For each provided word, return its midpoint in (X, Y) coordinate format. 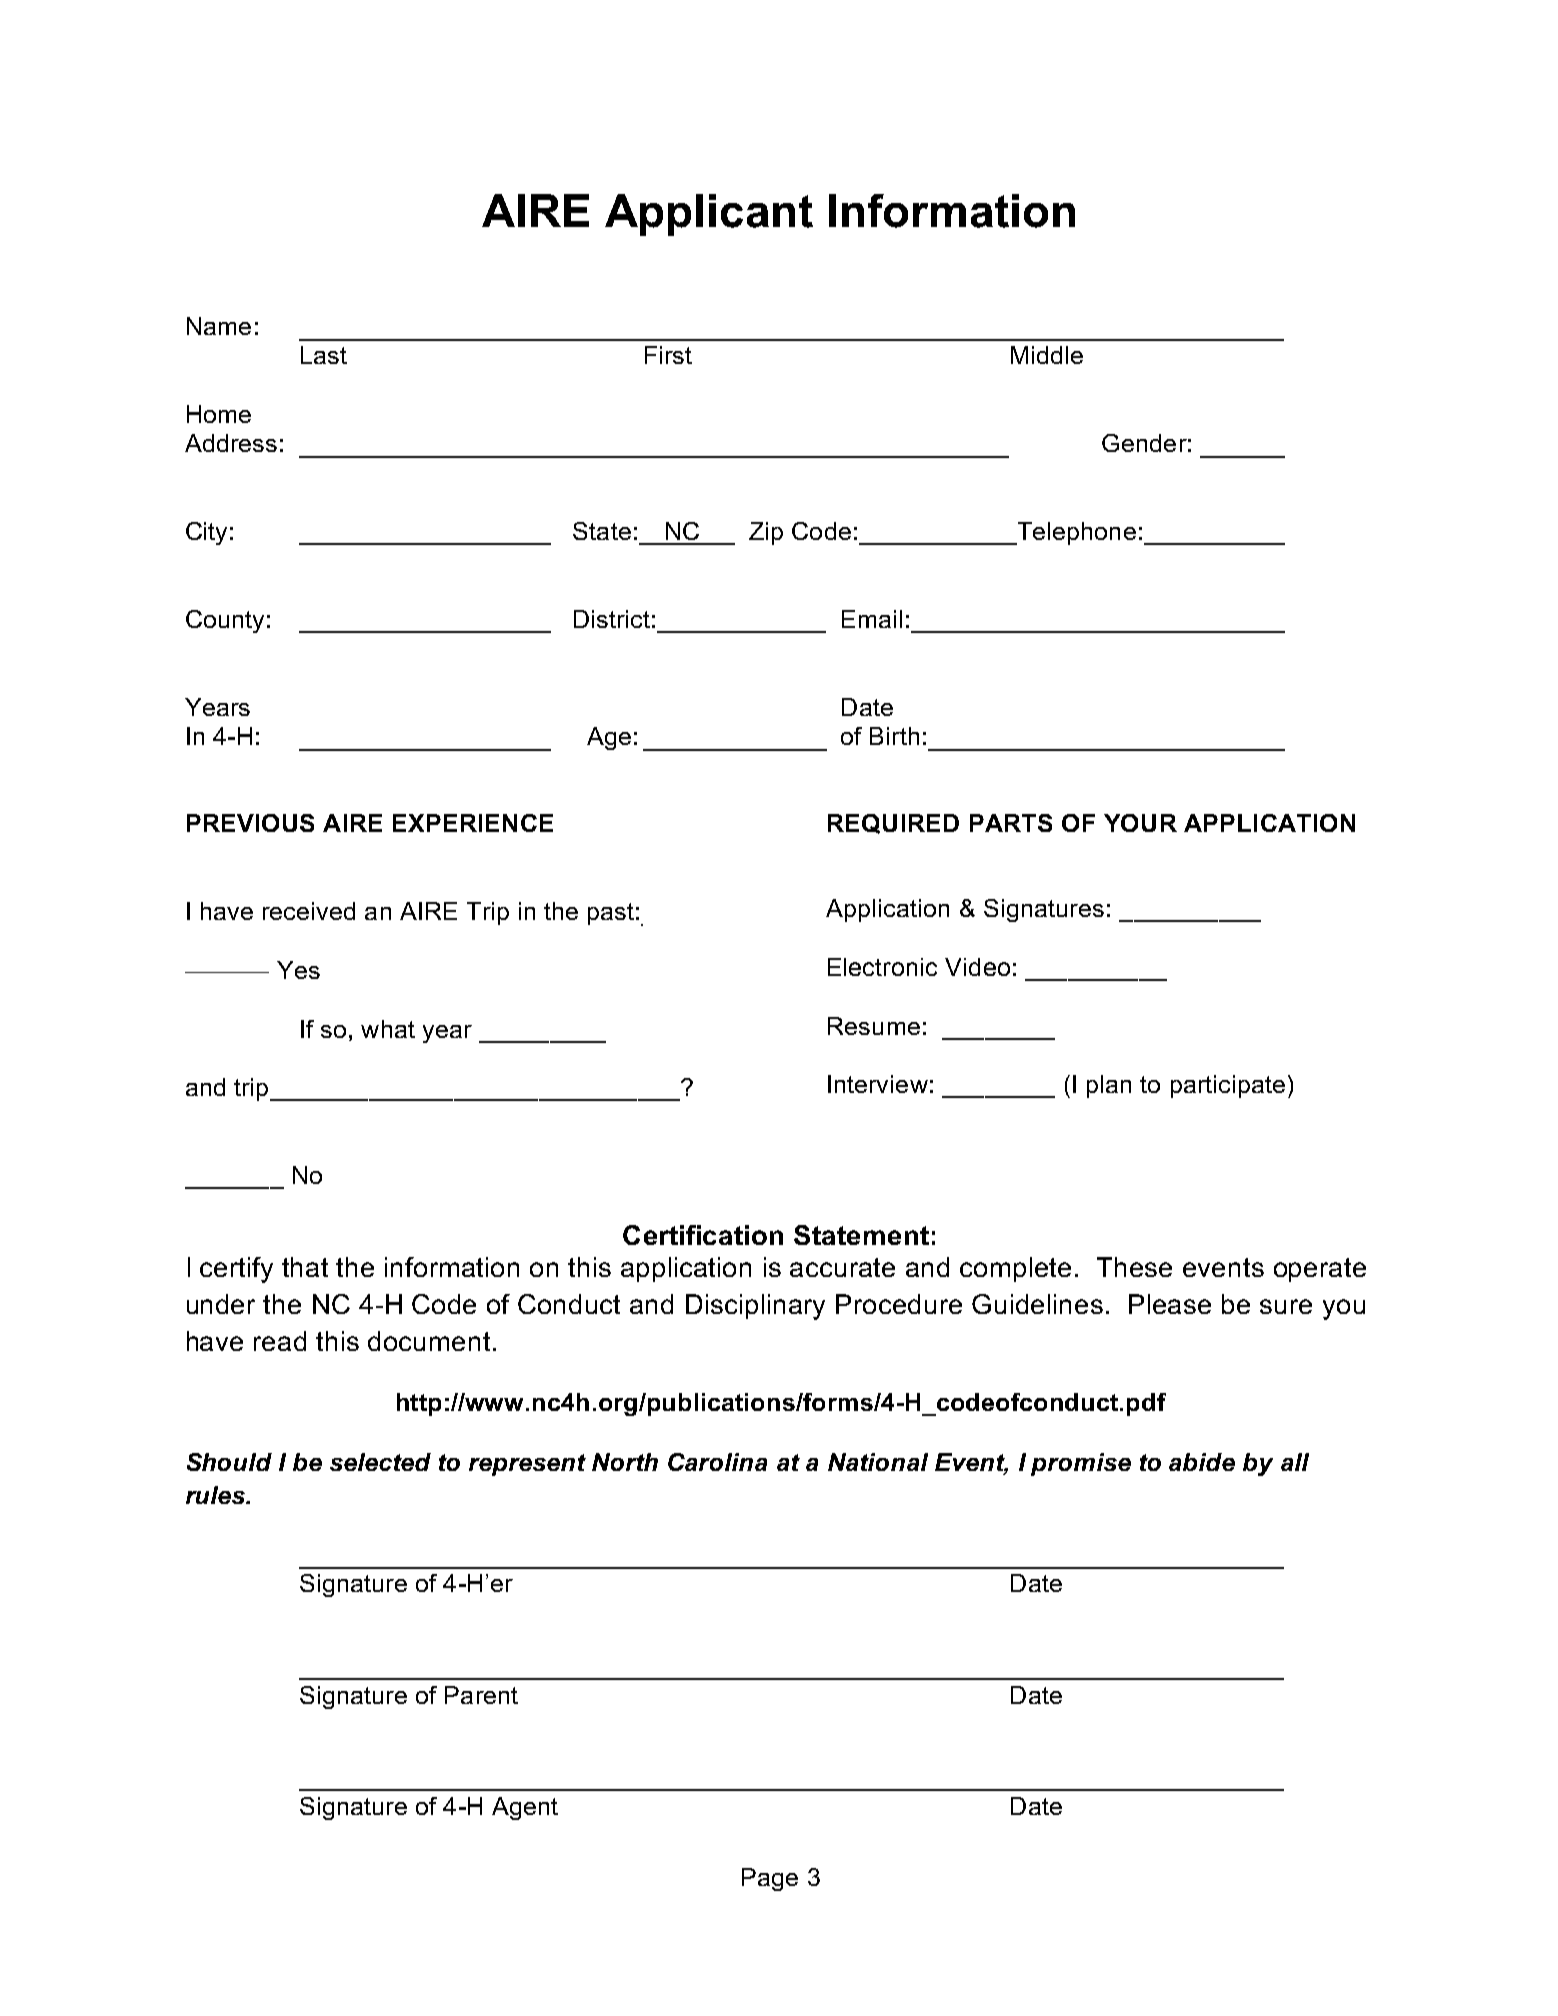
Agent (525, 1808)
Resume (874, 1026)
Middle (1047, 355)
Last (324, 355)
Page (770, 1879)
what (388, 1029)
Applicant (709, 215)
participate (1228, 1086)
